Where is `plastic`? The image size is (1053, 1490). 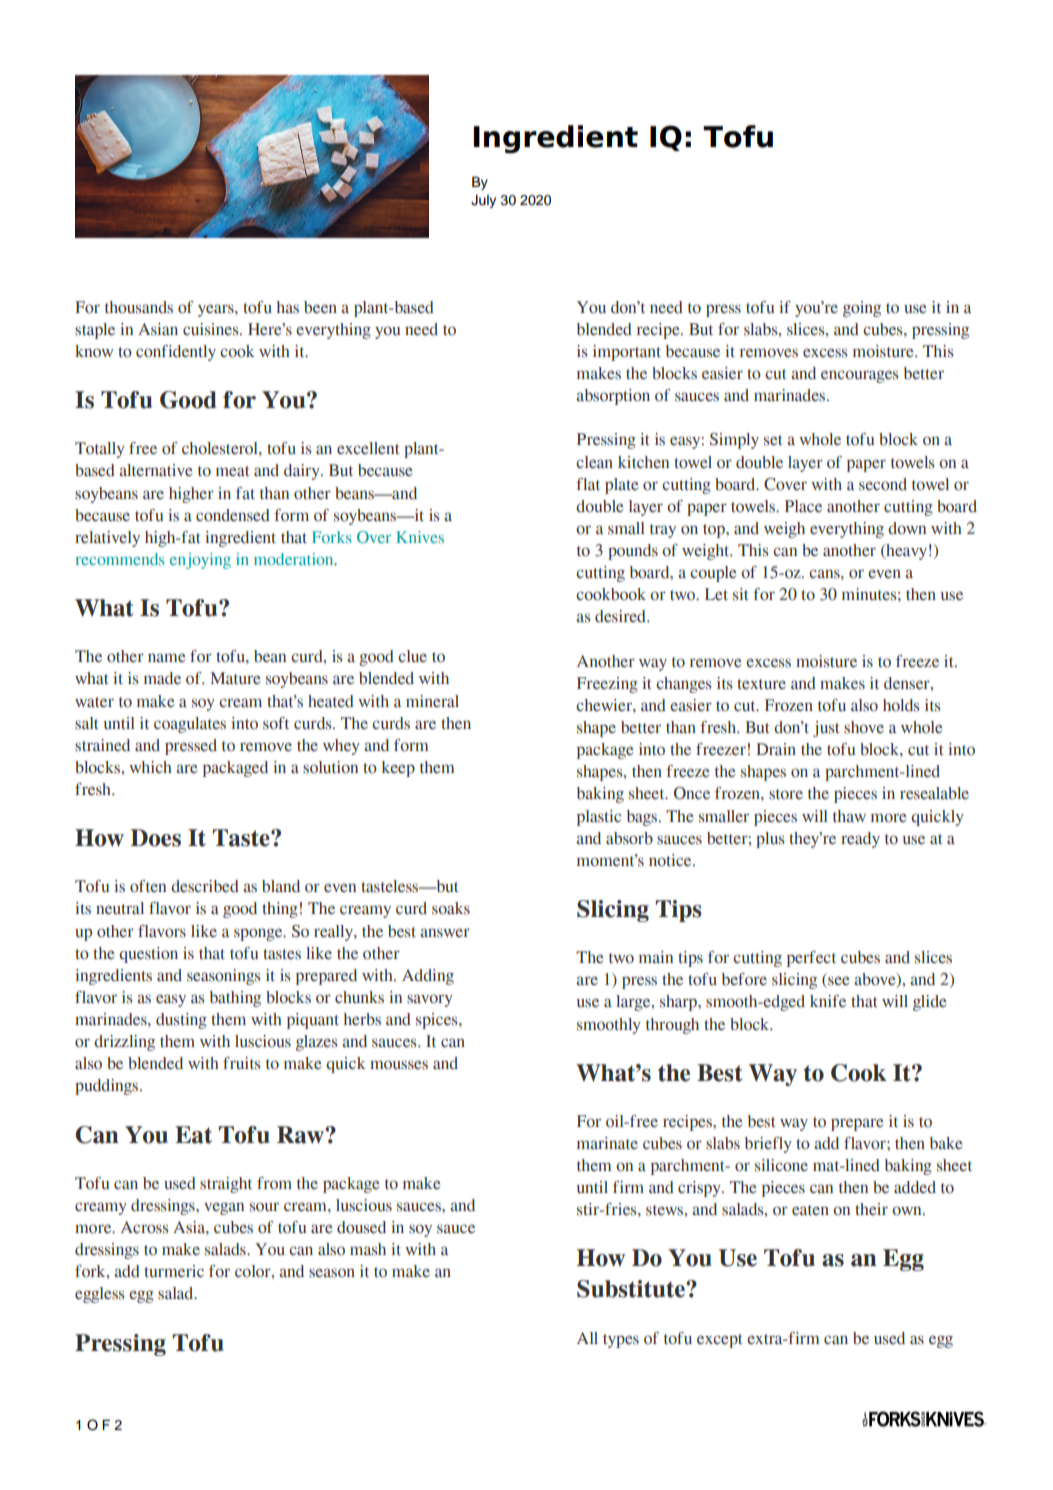
plastic is located at coordinates (599, 818).
